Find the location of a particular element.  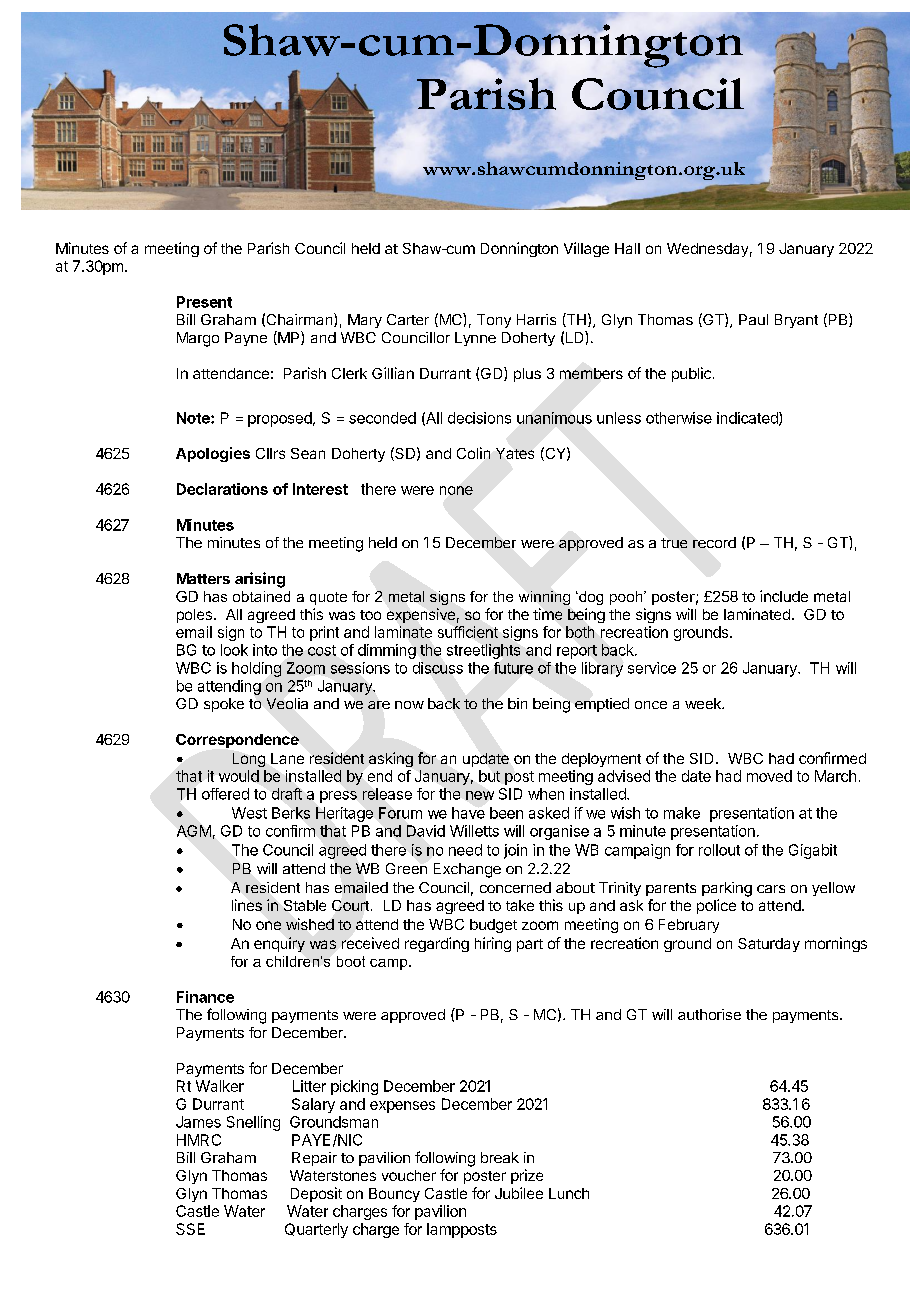

Harris is located at coordinates (536, 319).
